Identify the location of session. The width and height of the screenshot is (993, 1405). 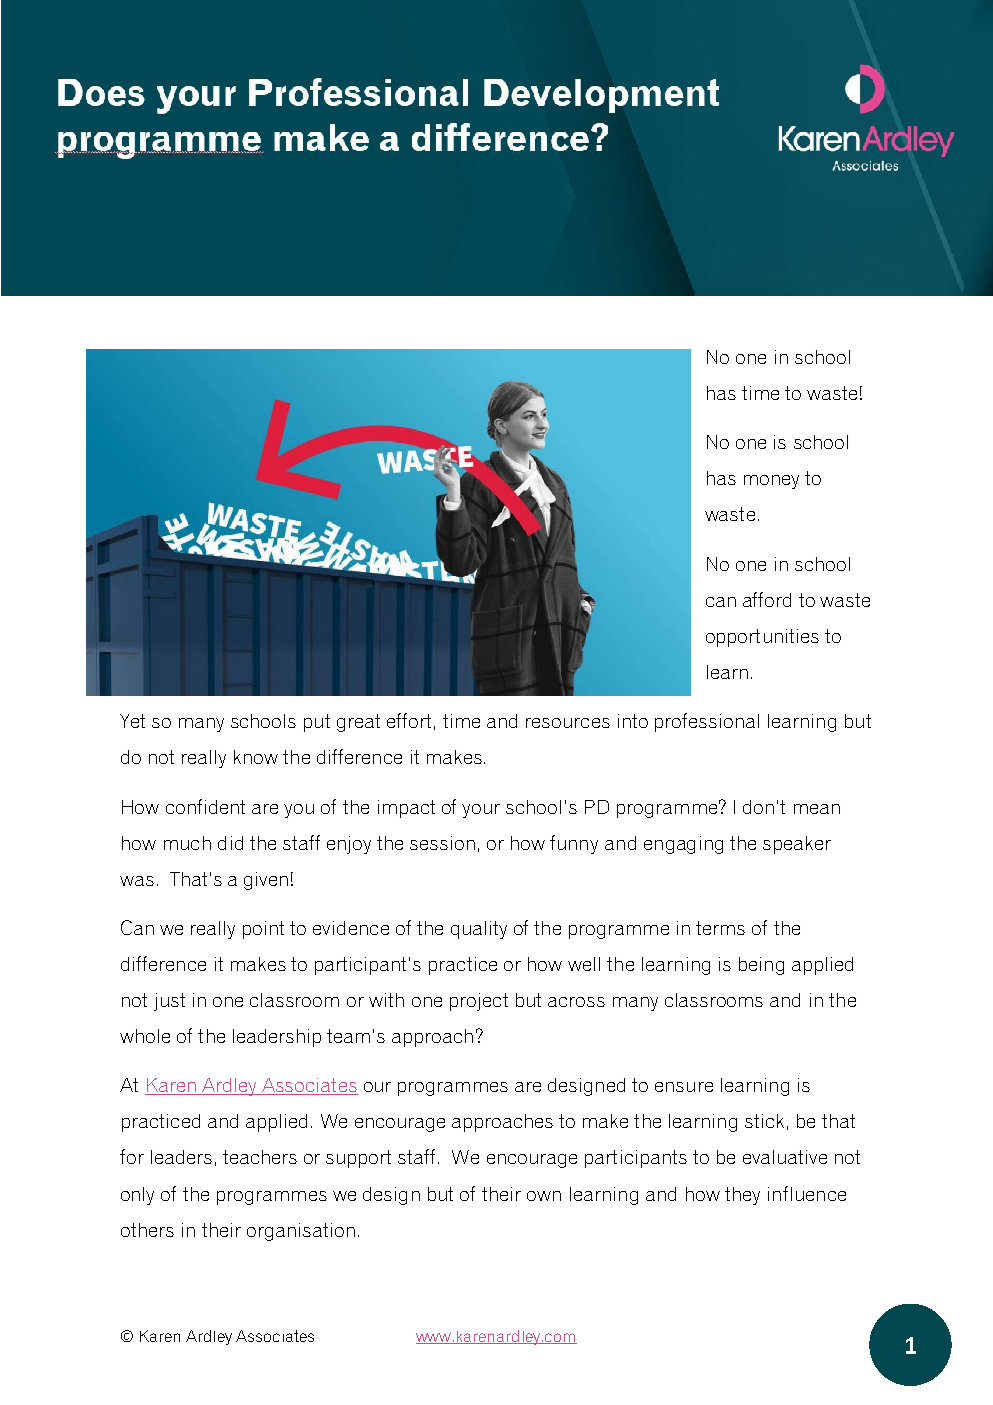
(442, 843).
